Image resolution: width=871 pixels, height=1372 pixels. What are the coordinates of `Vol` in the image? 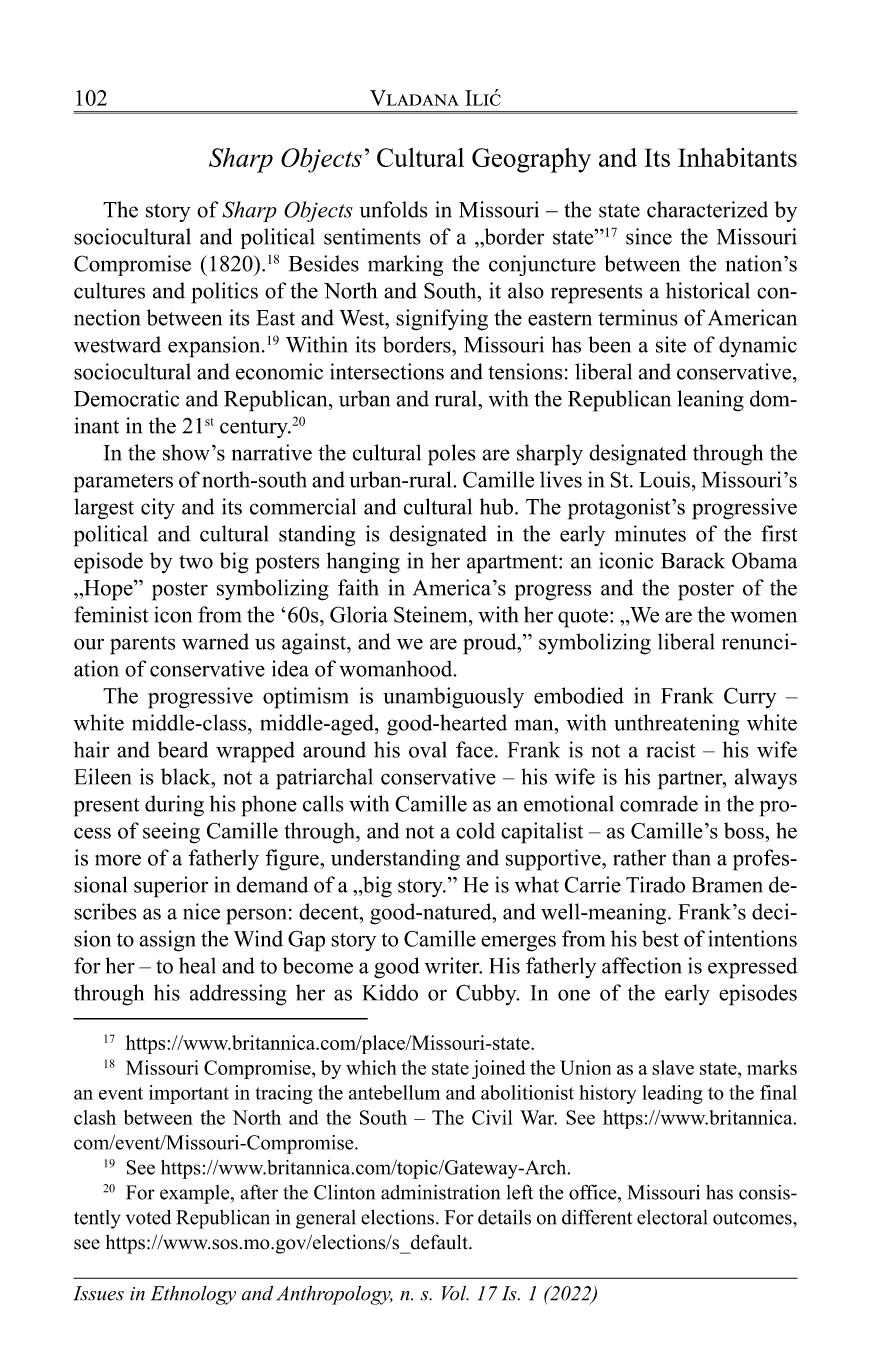 It's located at (455, 1293).
